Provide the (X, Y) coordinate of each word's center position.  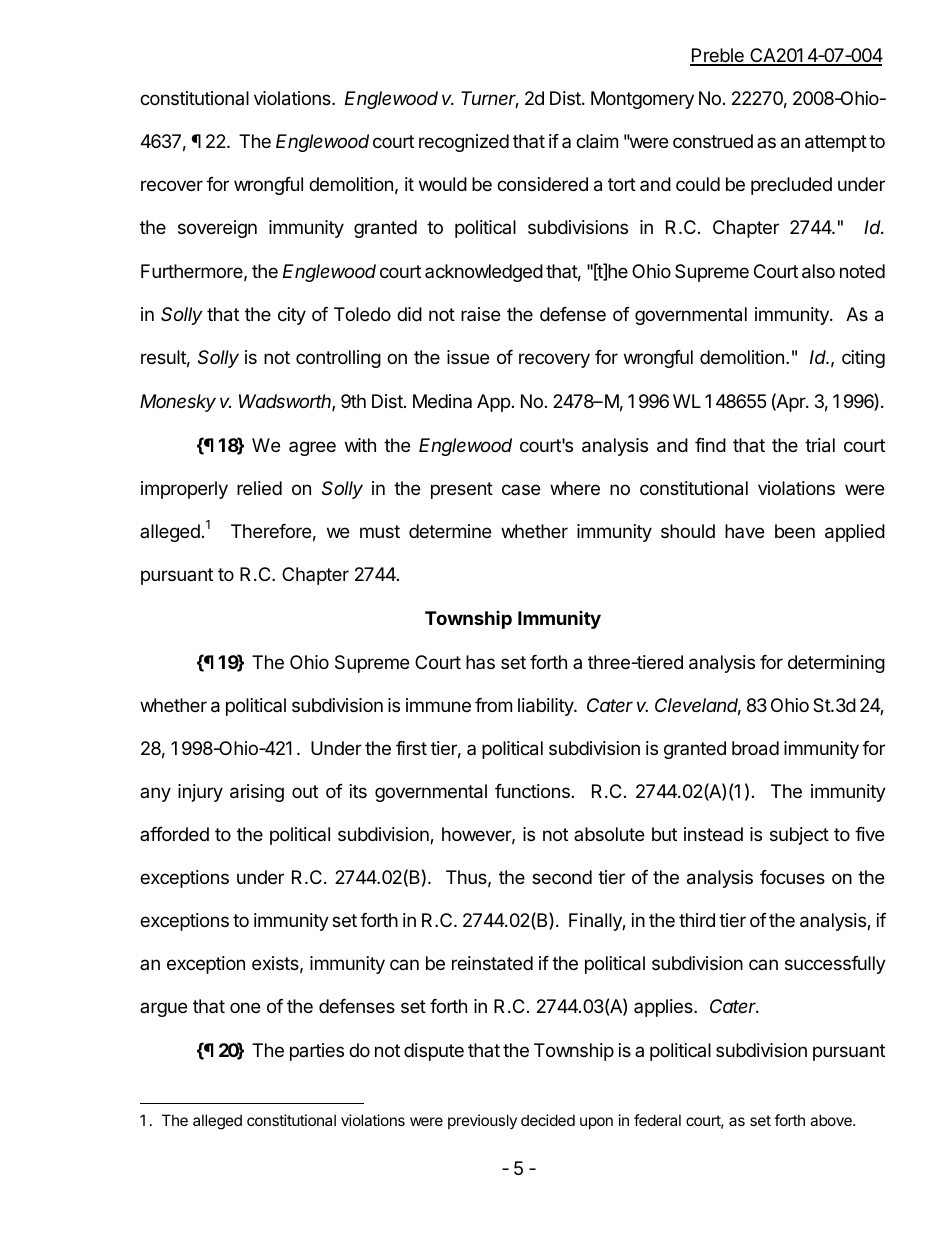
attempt (836, 143)
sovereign (217, 229)
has (480, 662)
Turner (490, 99)
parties (317, 1052)
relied (259, 488)
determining (836, 664)
